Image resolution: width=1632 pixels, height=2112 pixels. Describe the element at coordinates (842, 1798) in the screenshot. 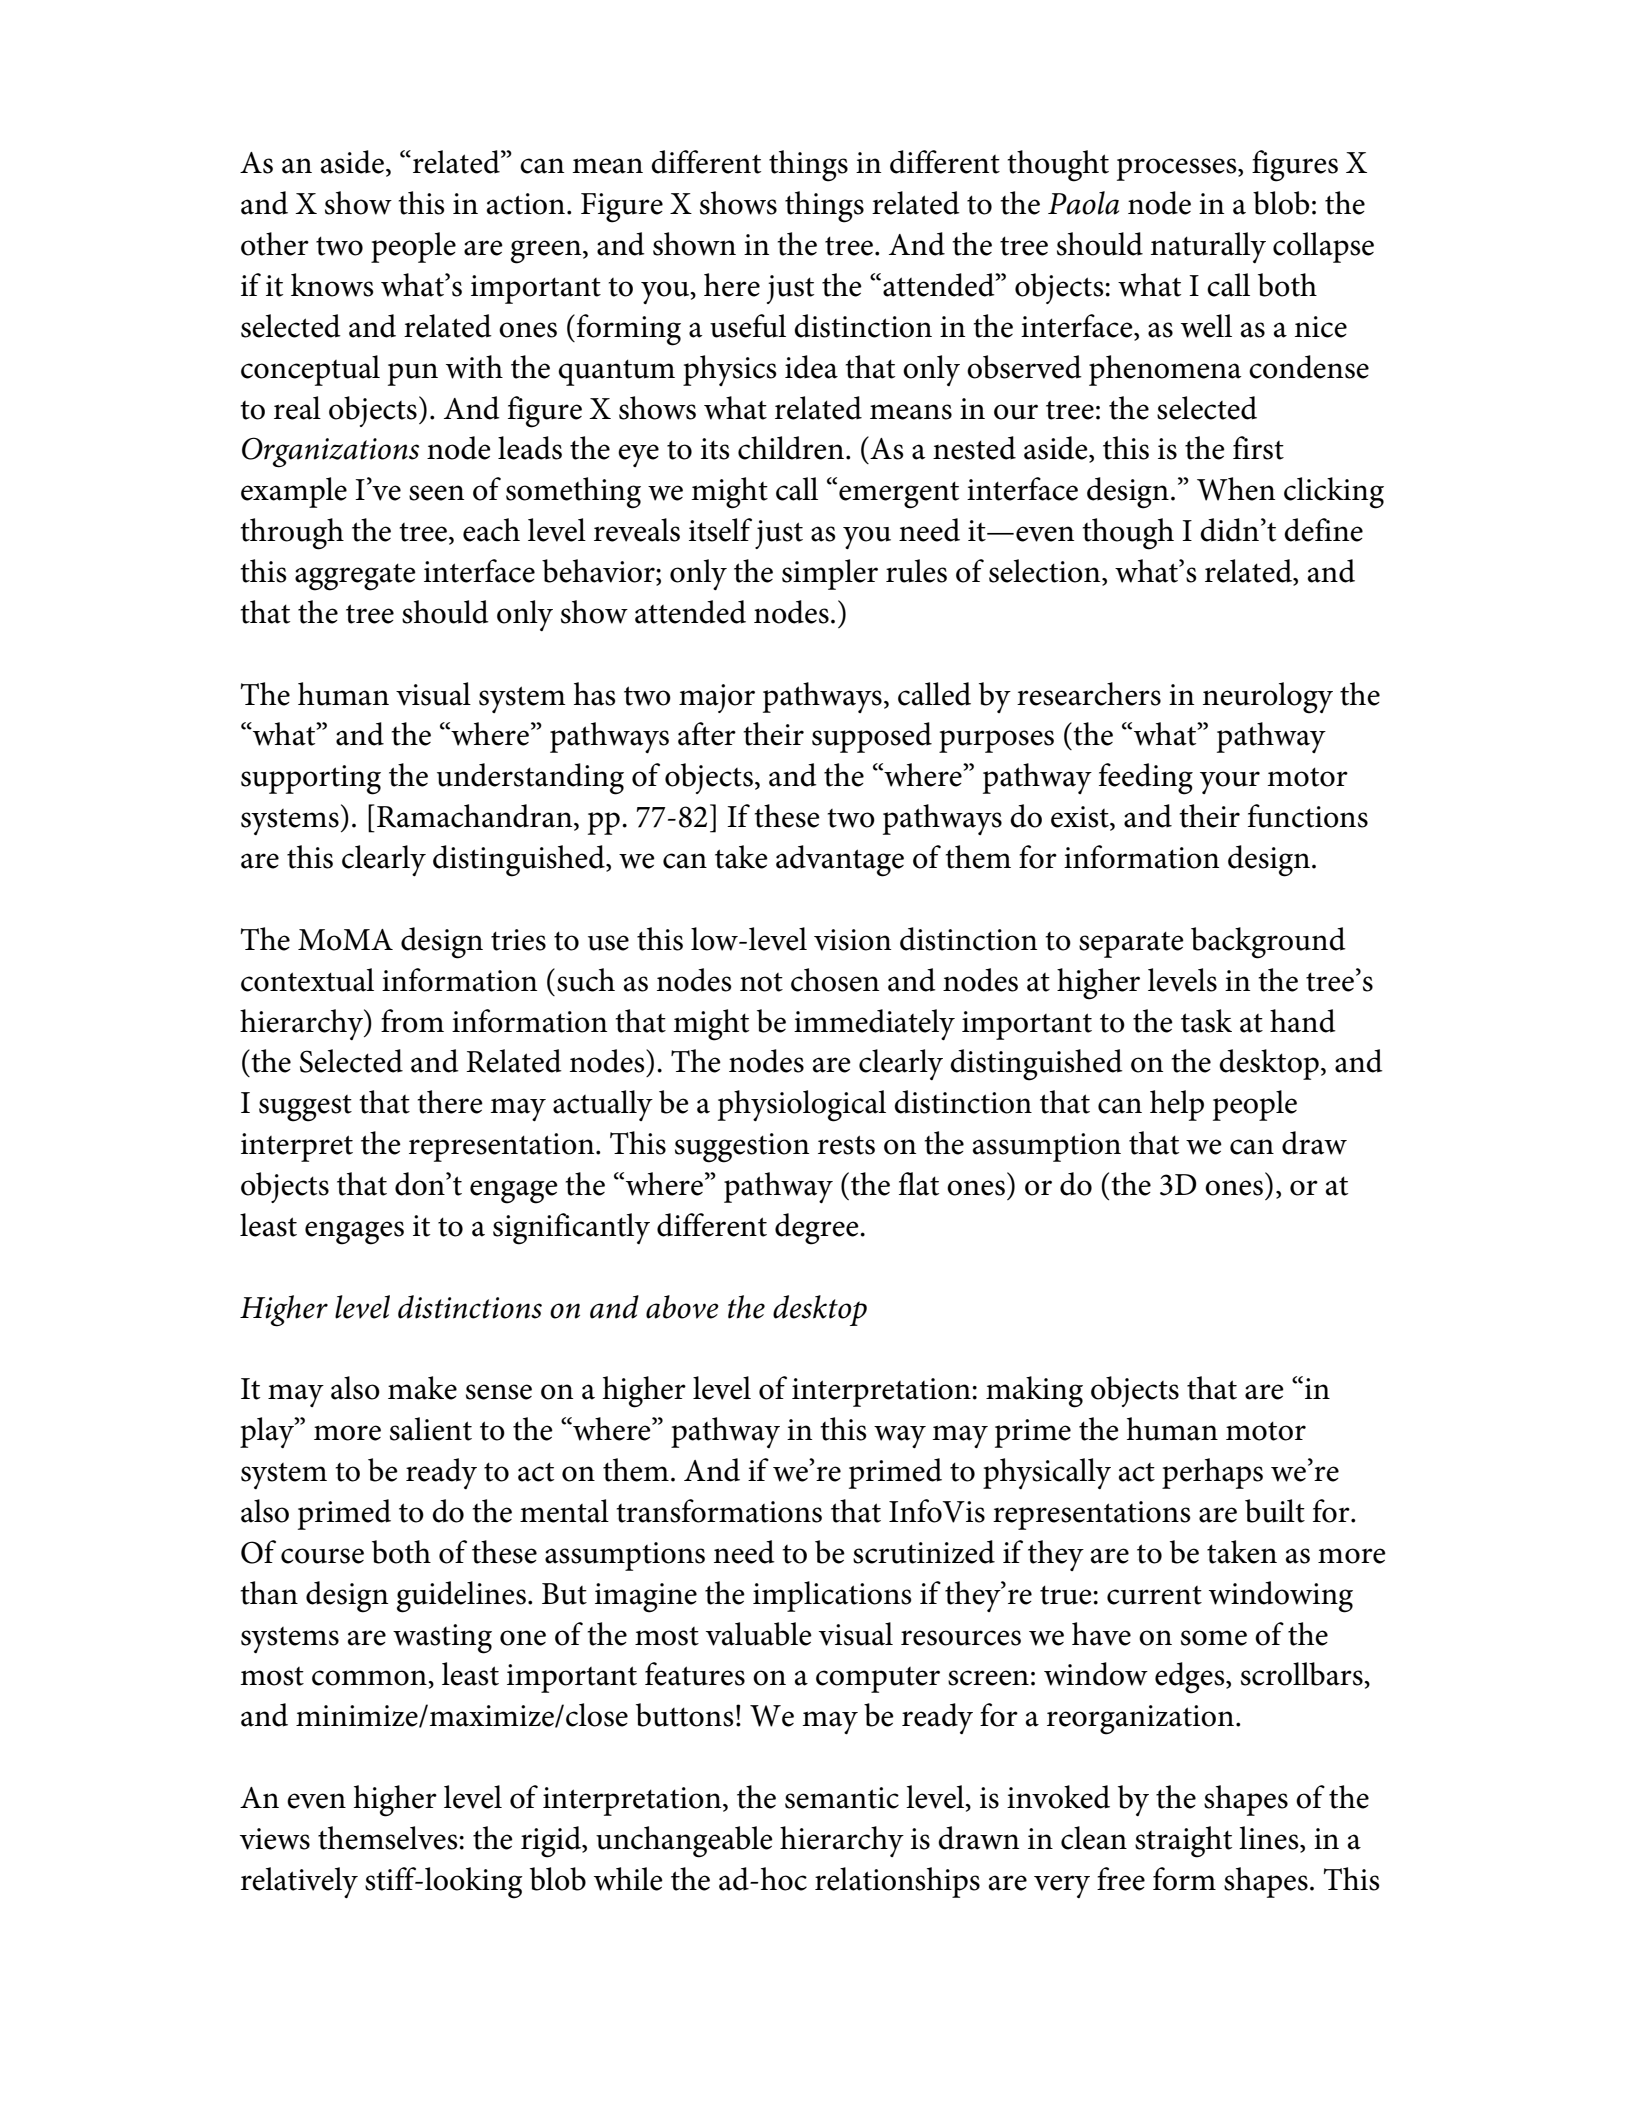

I see `semantic` at that location.
